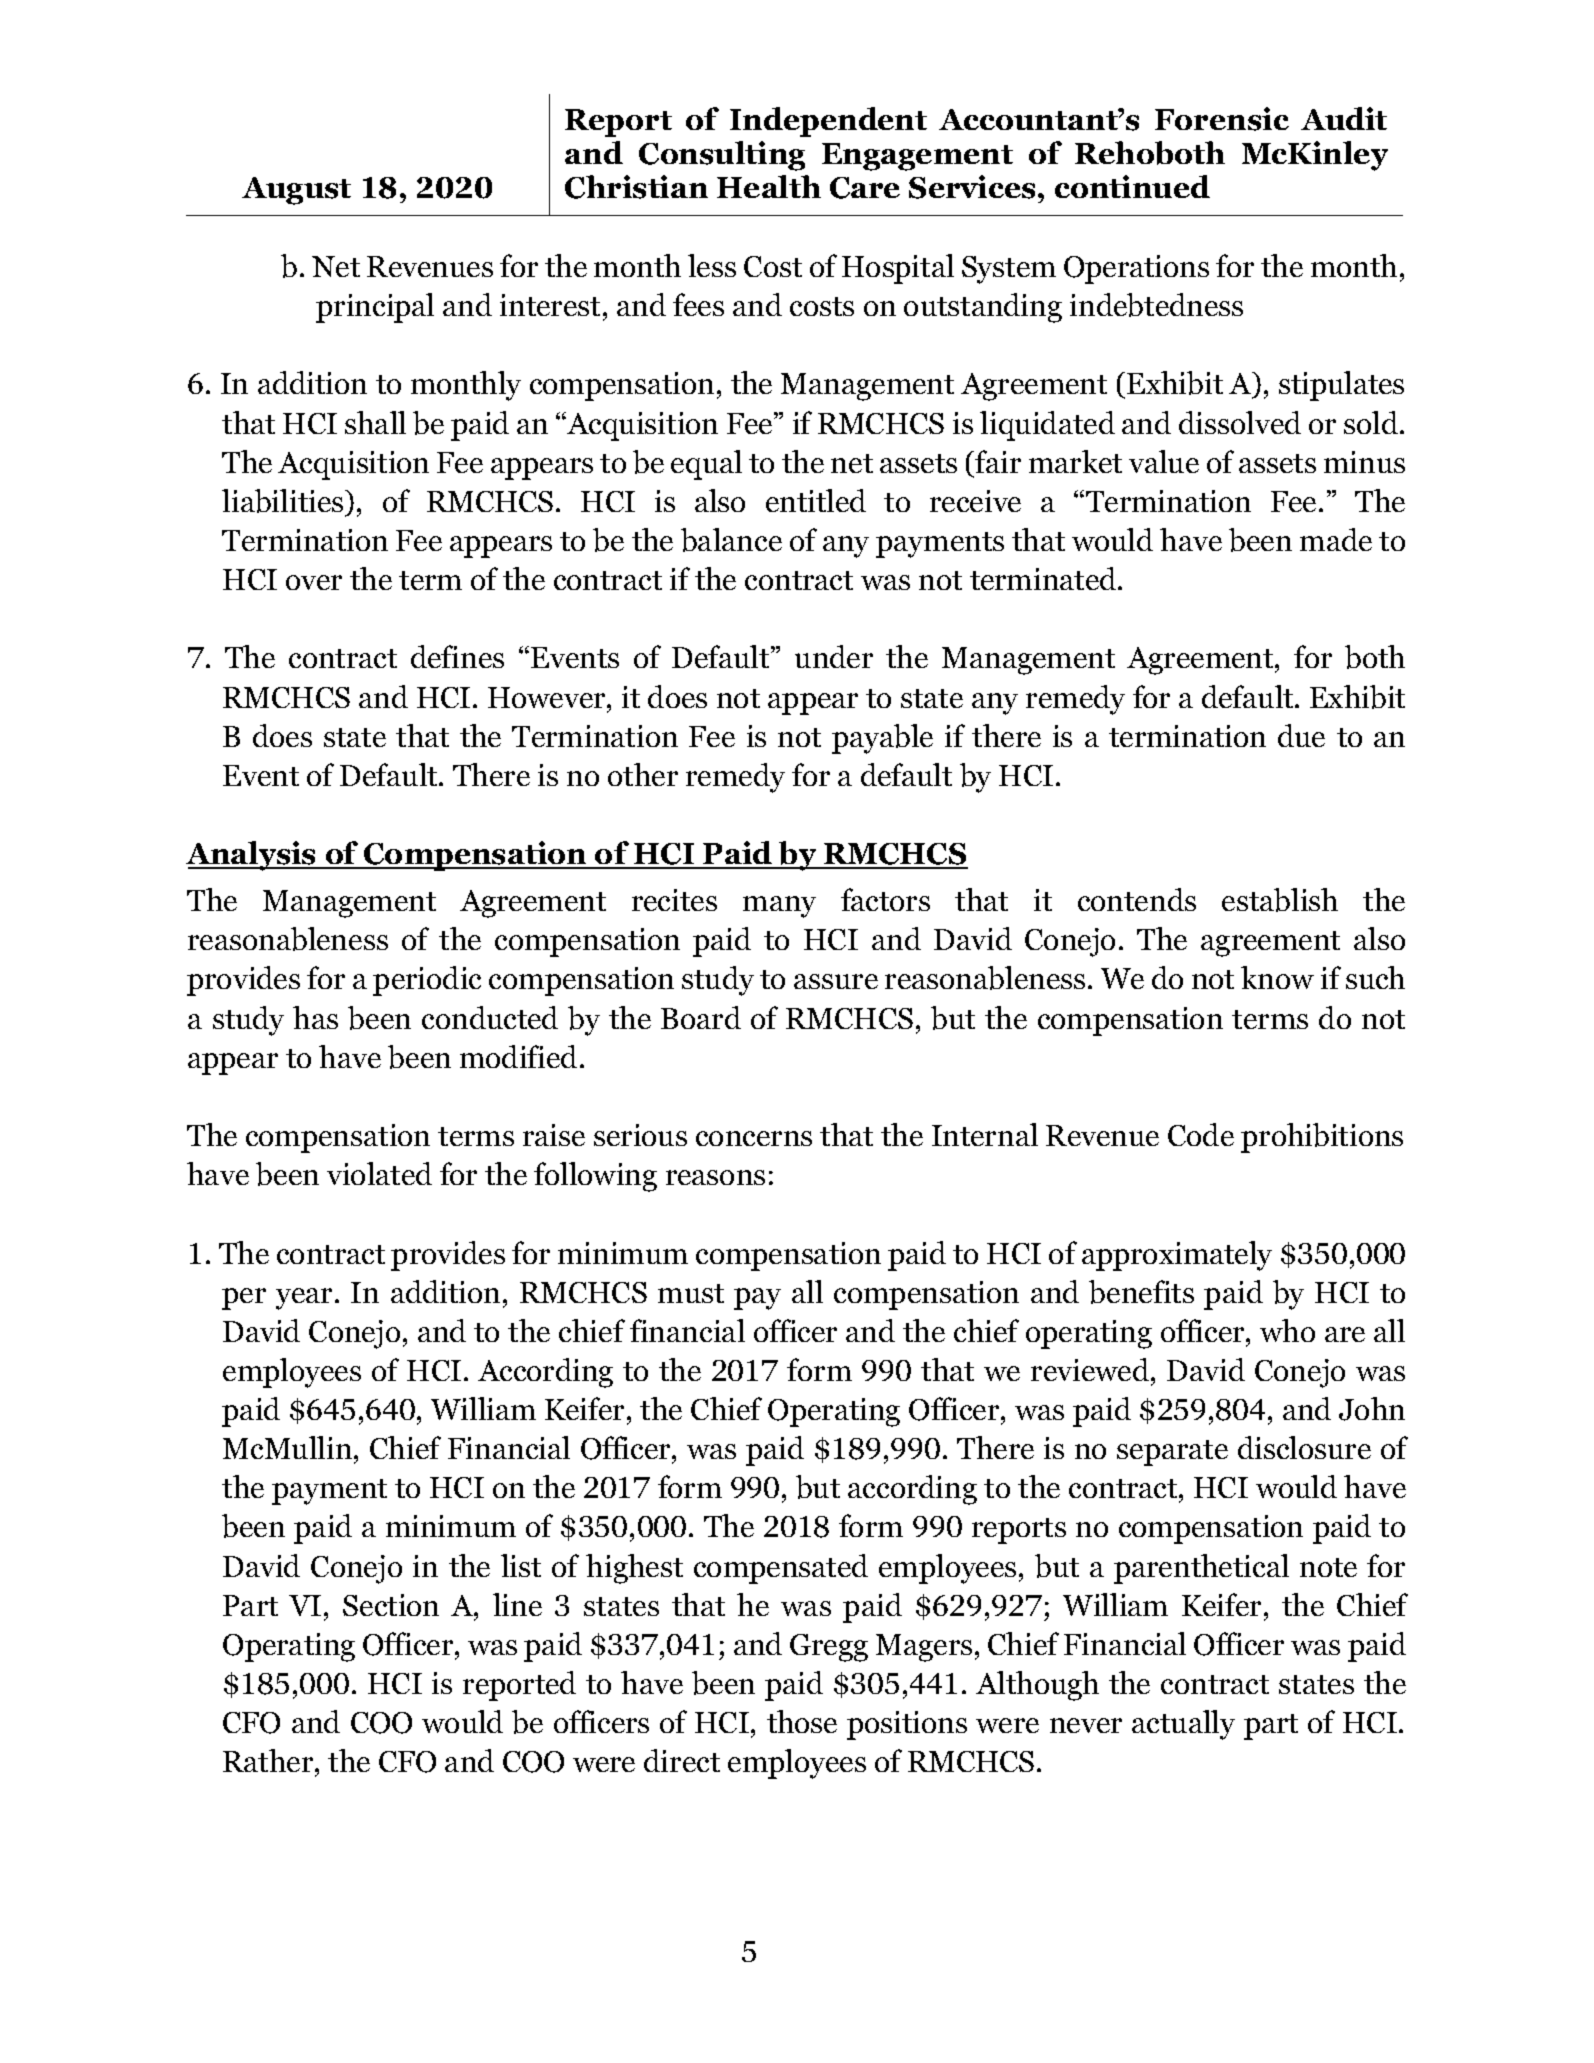 This screenshot has width=1594, height=2063. I want to click on Rather, so click(269, 1762).
